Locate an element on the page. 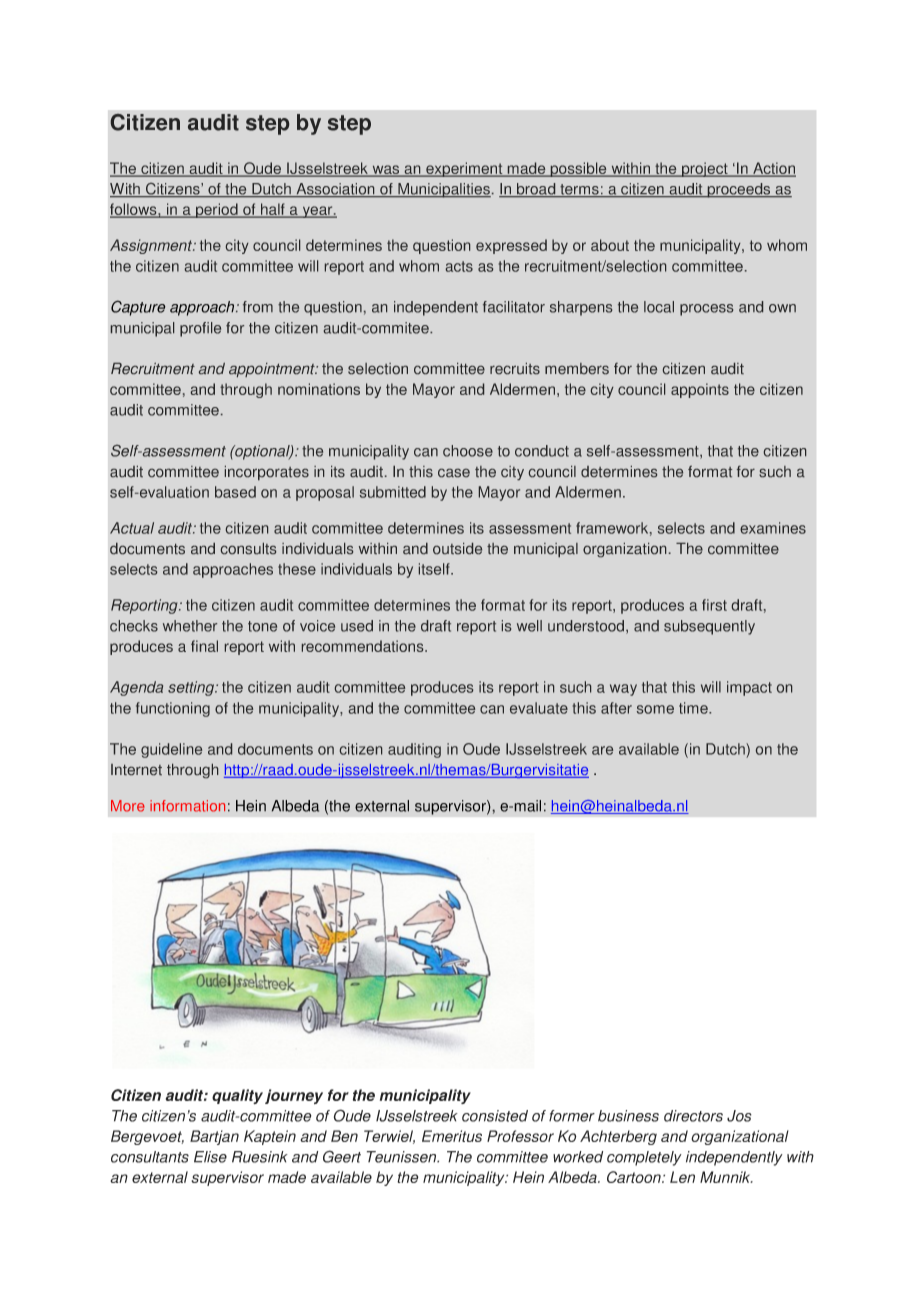  experiment is located at coordinates (464, 169).
